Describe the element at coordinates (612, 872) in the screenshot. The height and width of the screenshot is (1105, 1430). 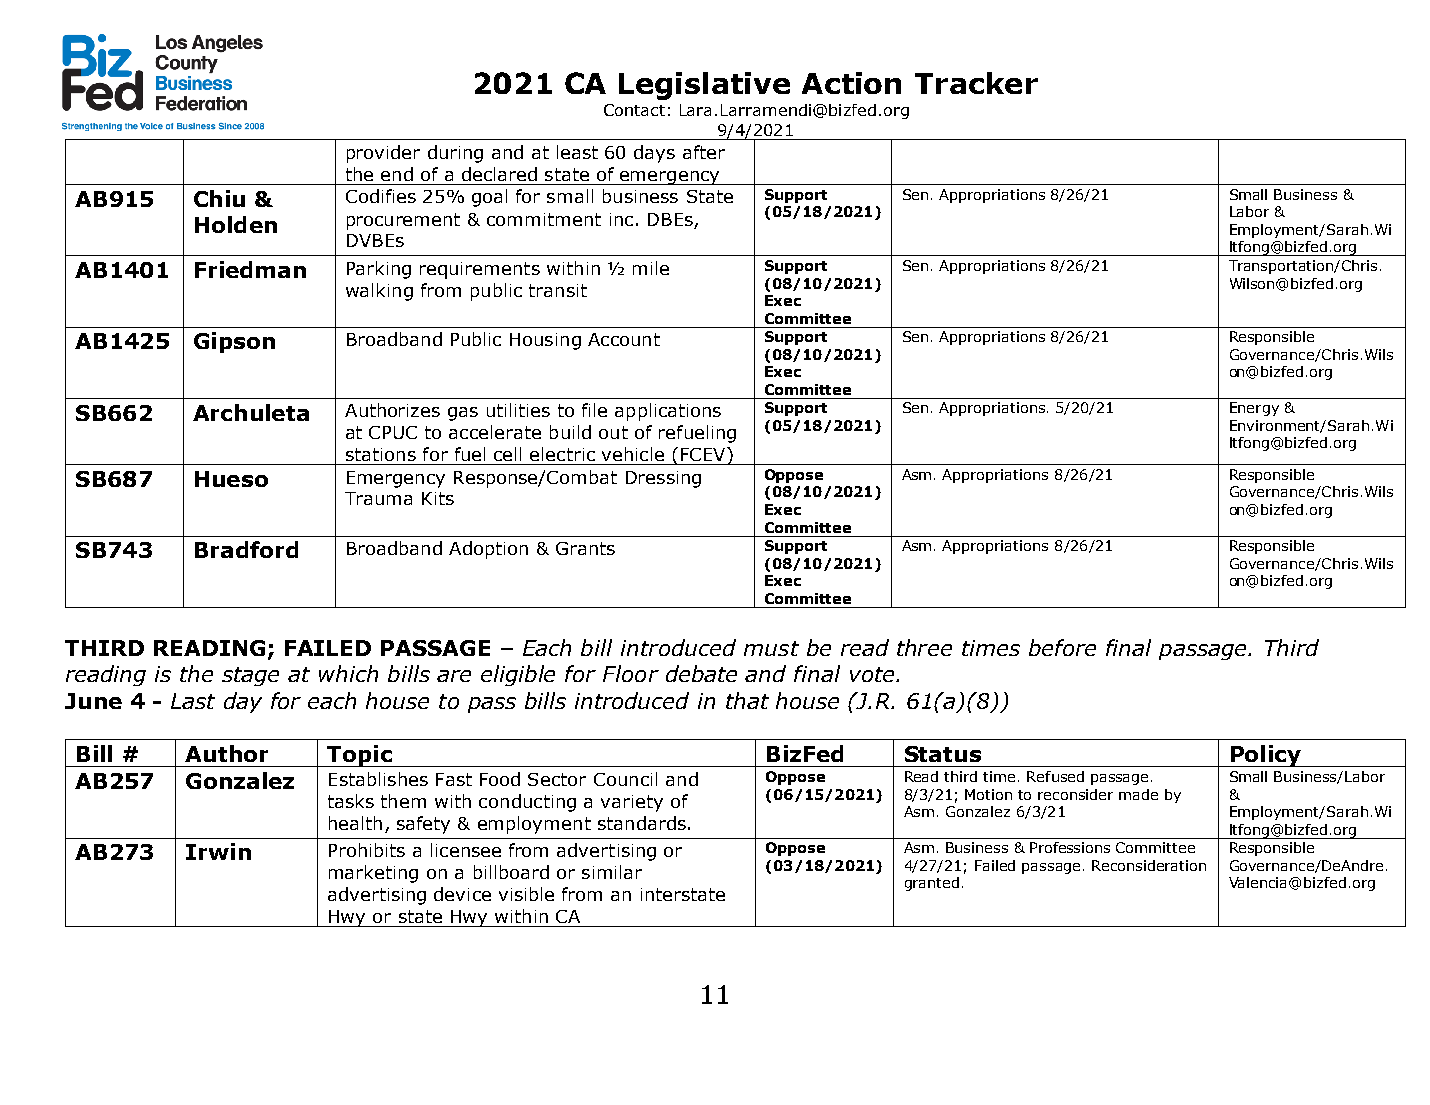
I see `similar` at that location.
